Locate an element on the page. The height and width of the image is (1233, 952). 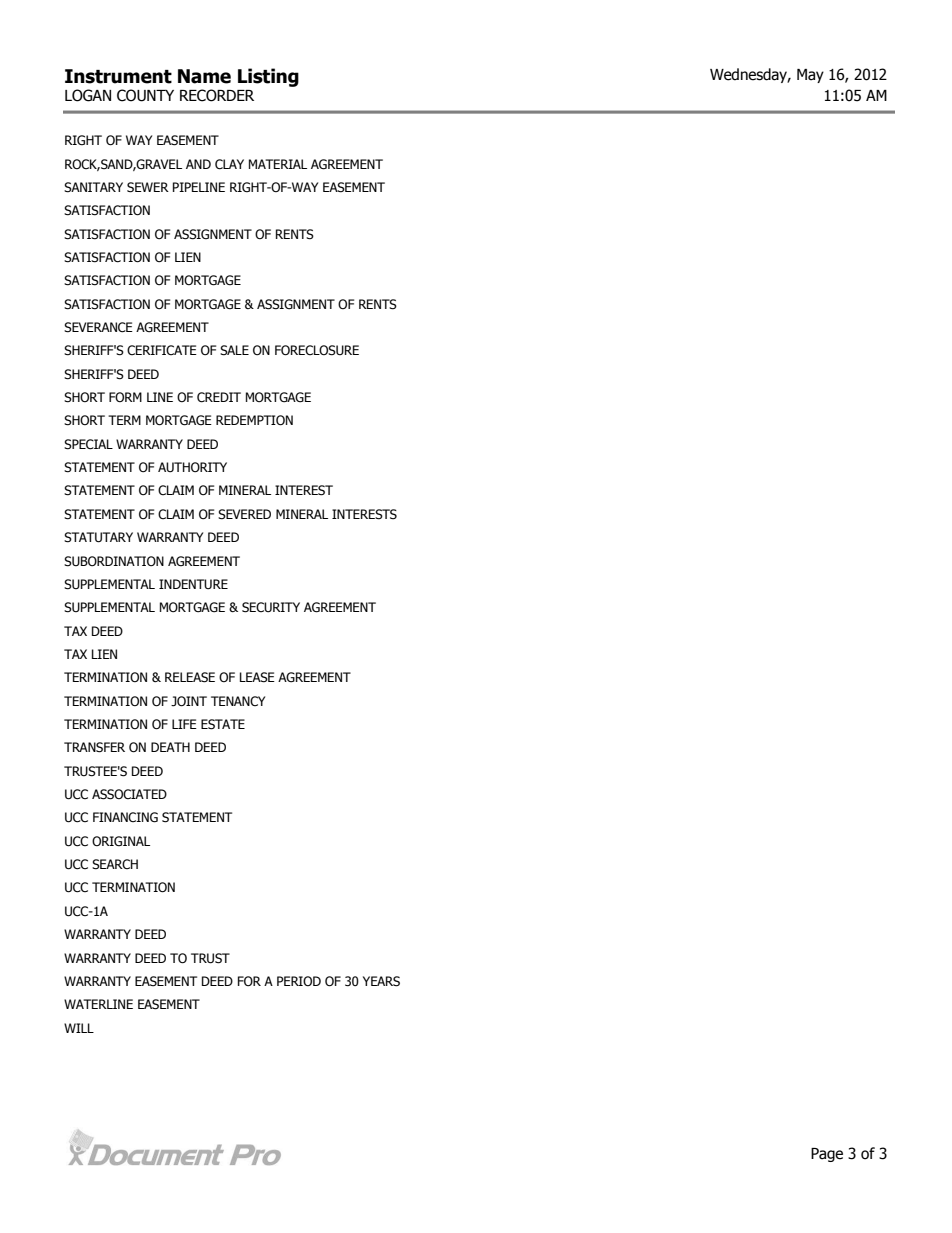
WILL is located at coordinates (79, 1028).
